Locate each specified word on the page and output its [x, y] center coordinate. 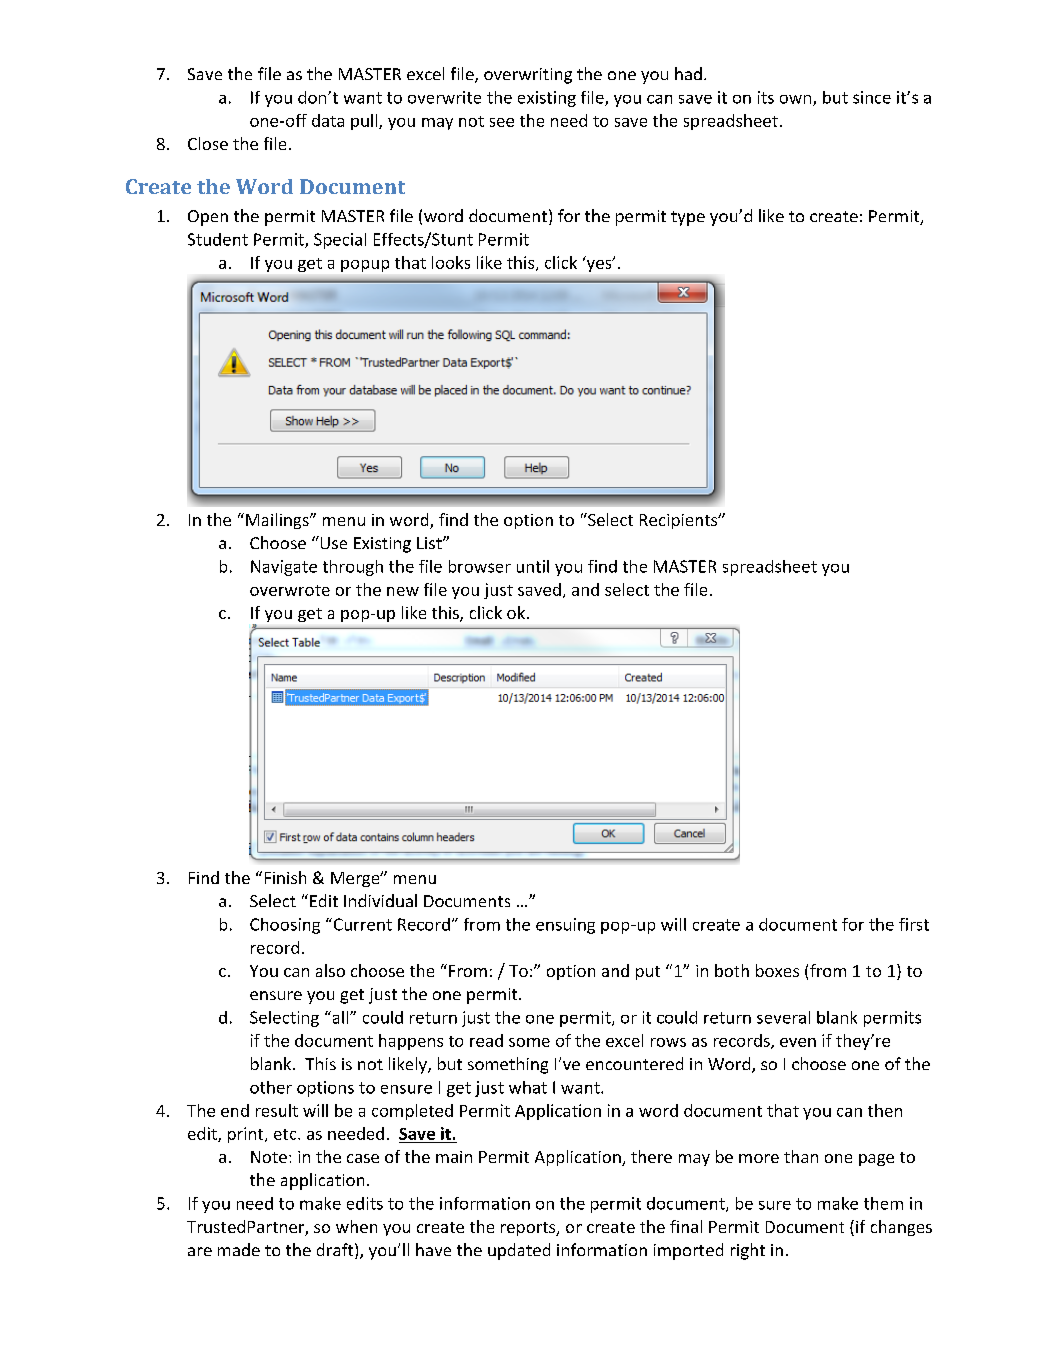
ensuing [565, 926]
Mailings [278, 521]
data [328, 120]
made [239, 1249]
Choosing [285, 926]
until [533, 566]
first [914, 924]
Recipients [680, 521]
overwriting [528, 76]
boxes [777, 970]
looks [451, 262]
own [797, 100]
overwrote [290, 590]
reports [529, 1229]
